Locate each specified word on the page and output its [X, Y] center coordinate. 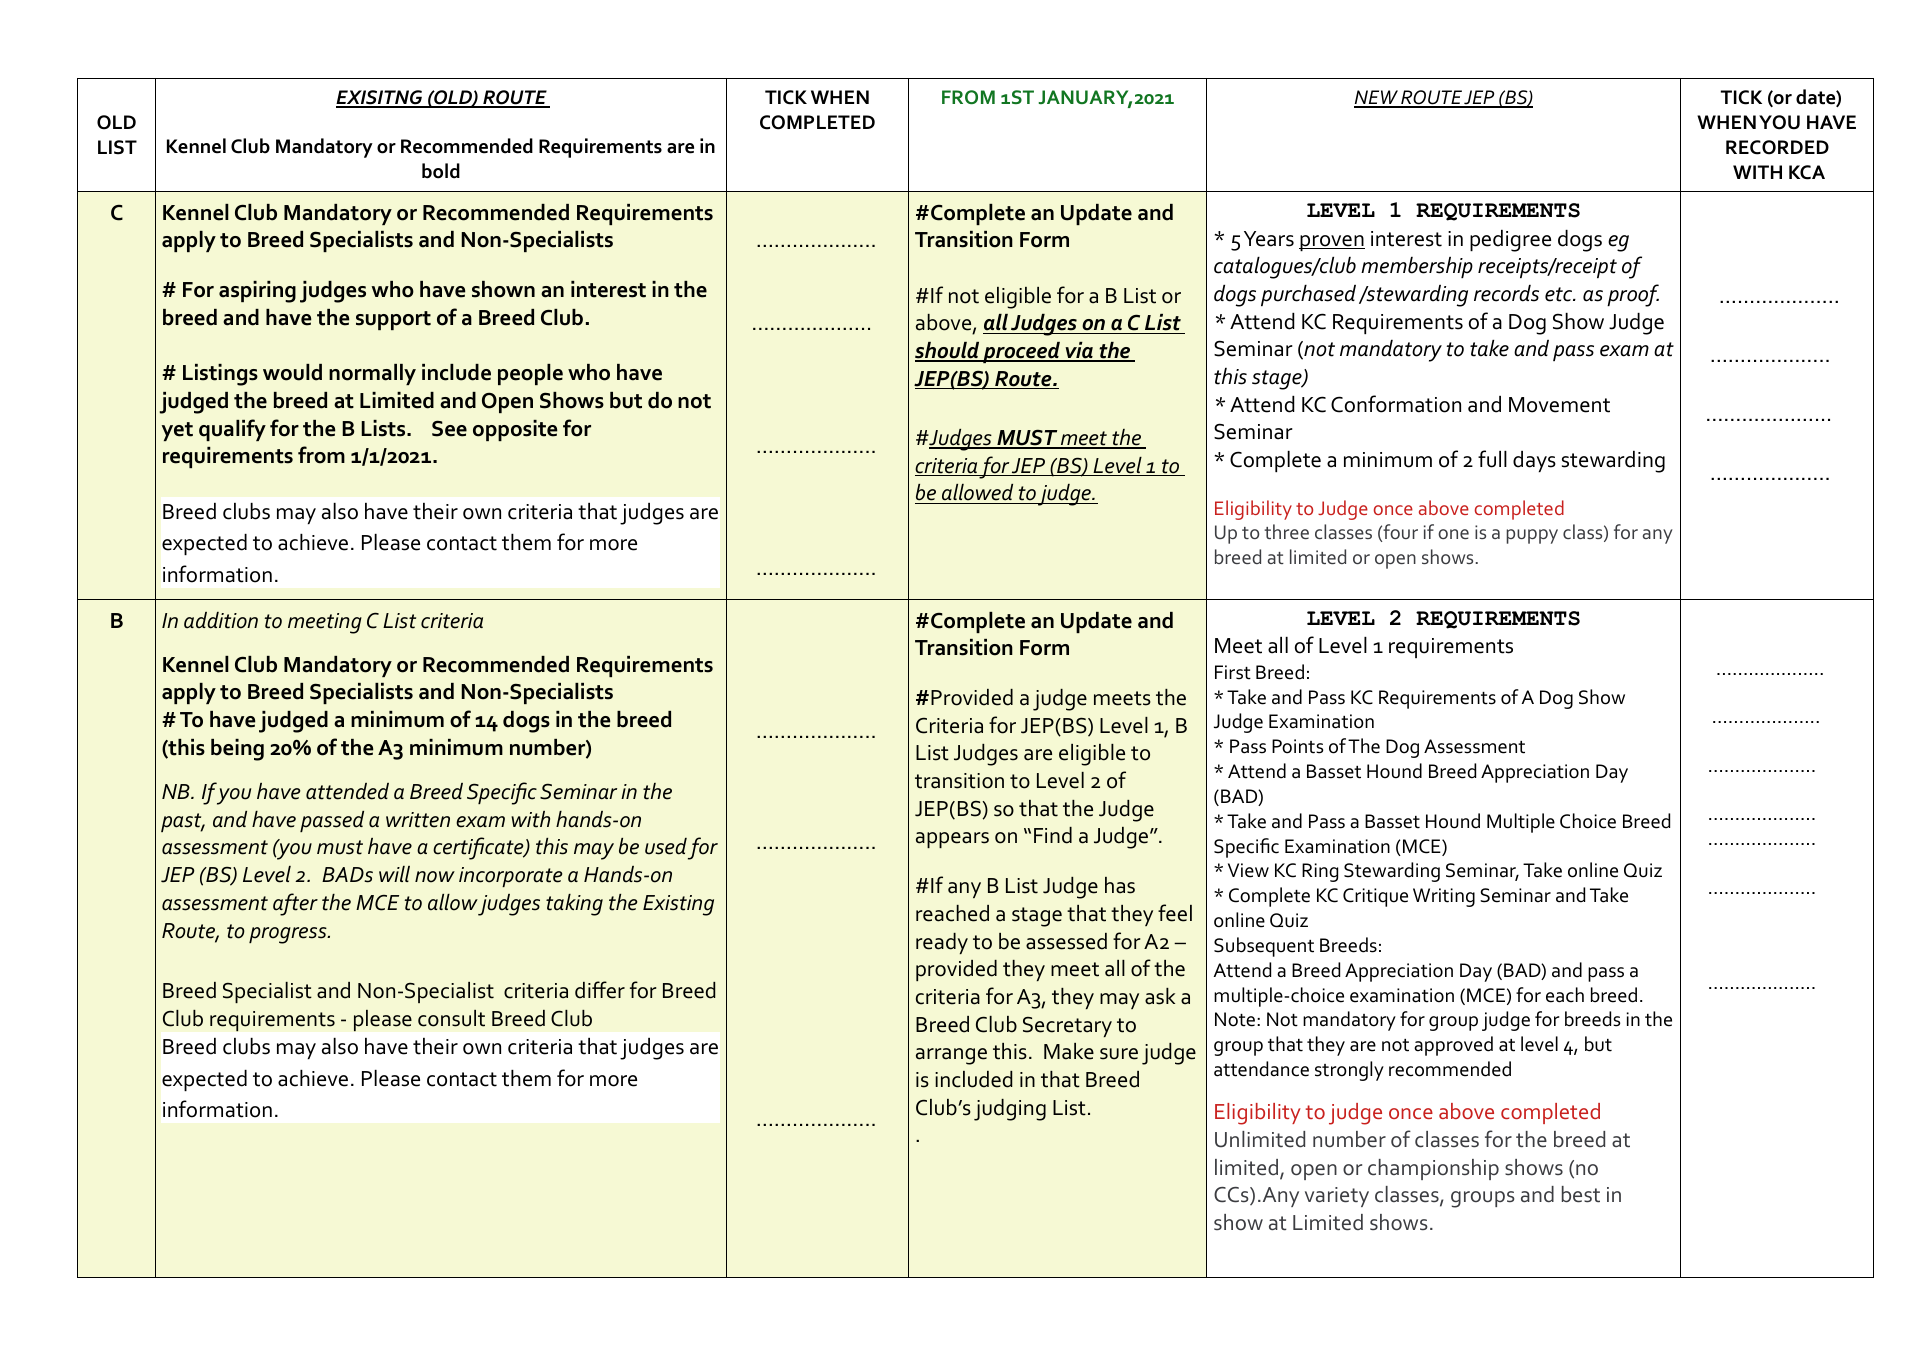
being [237, 750]
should [948, 351]
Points [1297, 746]
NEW [1377, 98]
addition [221, 620]
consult [451, 1018]
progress [289, 935]
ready [942, 943]
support [393, 320]
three [1286, 531]
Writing [1444, 897]
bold [441, 171]
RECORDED [1777, 147]
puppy [1532, 536]
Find [1053, 835]
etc [1560, 294]
